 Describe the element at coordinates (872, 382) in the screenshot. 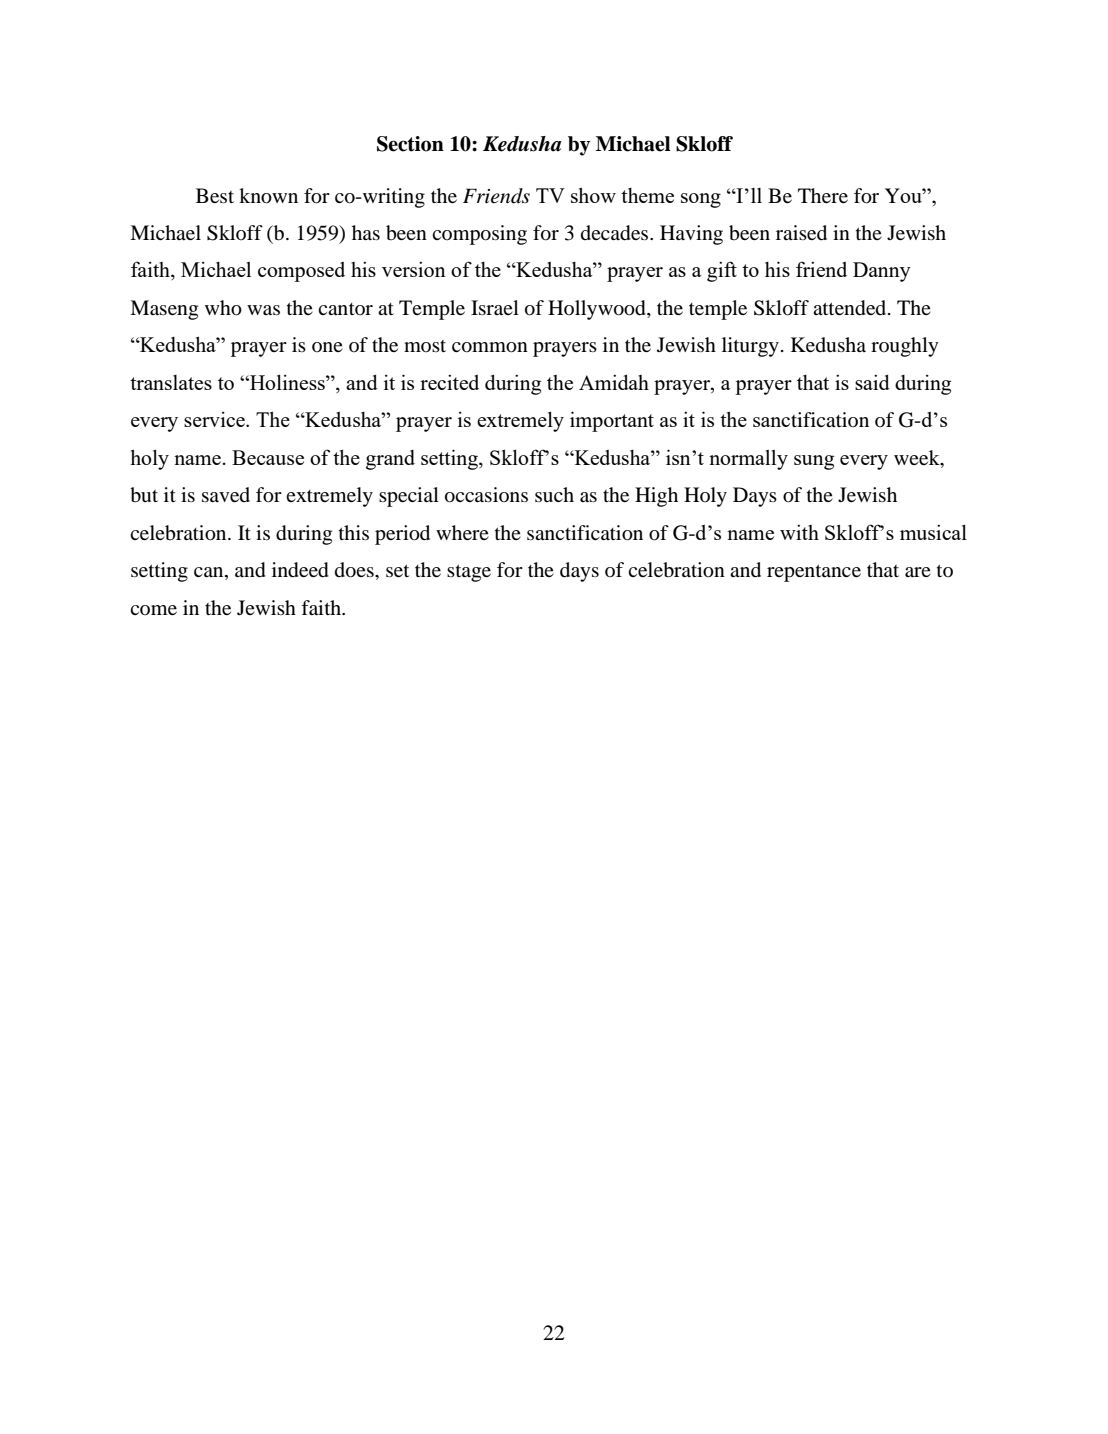

I see `said` at that location.
